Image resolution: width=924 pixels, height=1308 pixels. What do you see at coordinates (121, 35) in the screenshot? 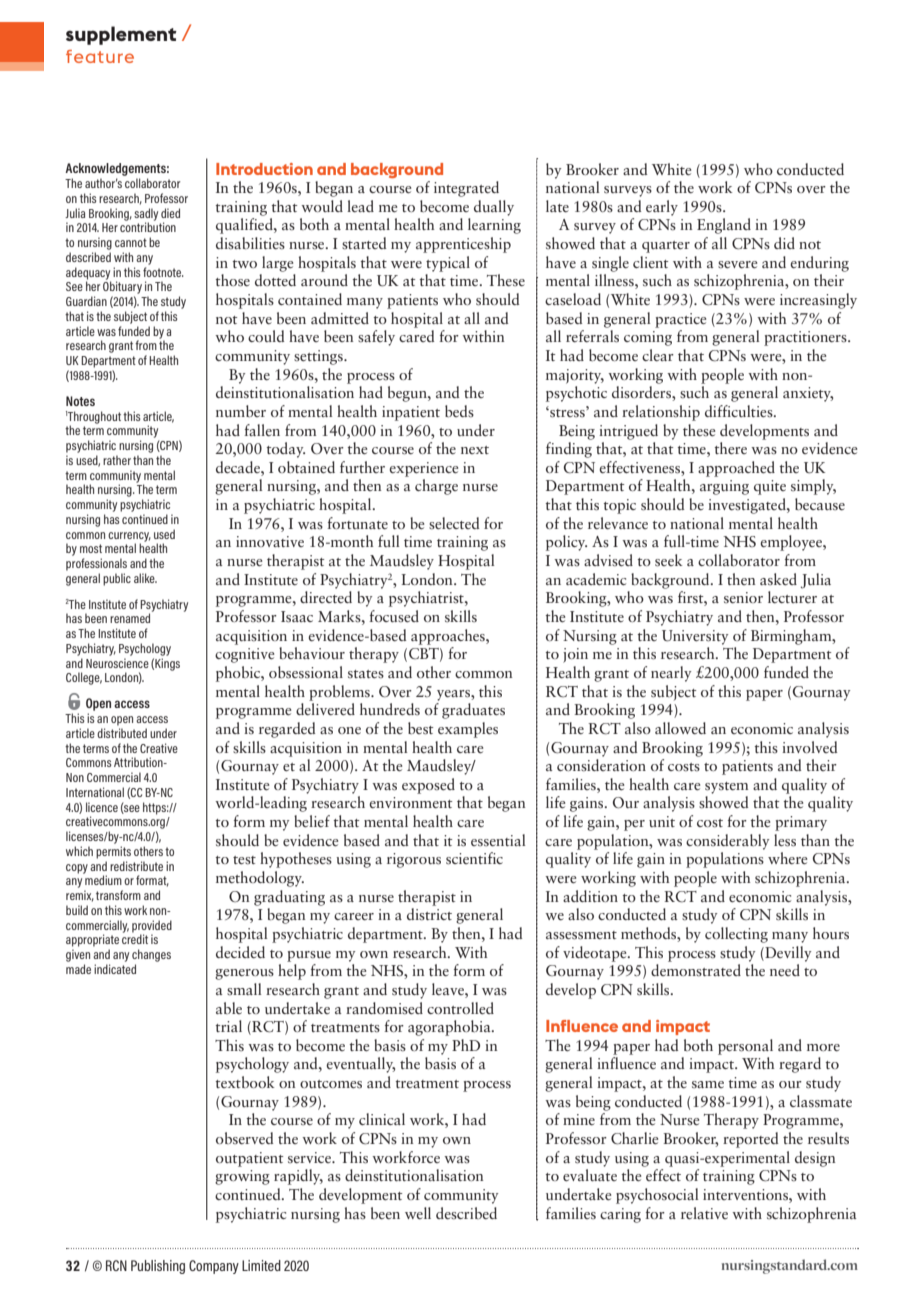
I see `supplement` at bounding box center [121, 35].
